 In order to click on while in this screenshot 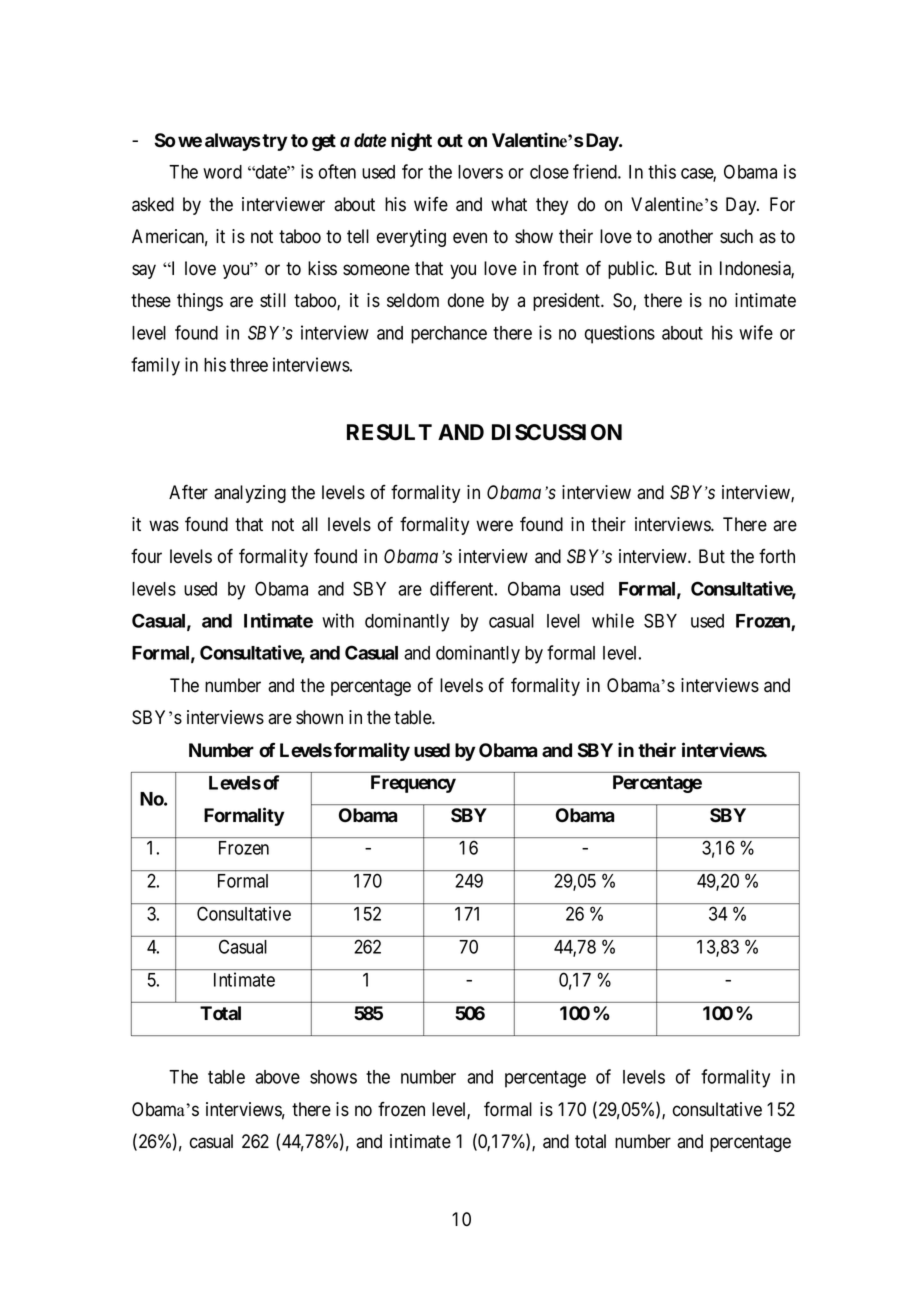, I will do `click(613, 620)`.
